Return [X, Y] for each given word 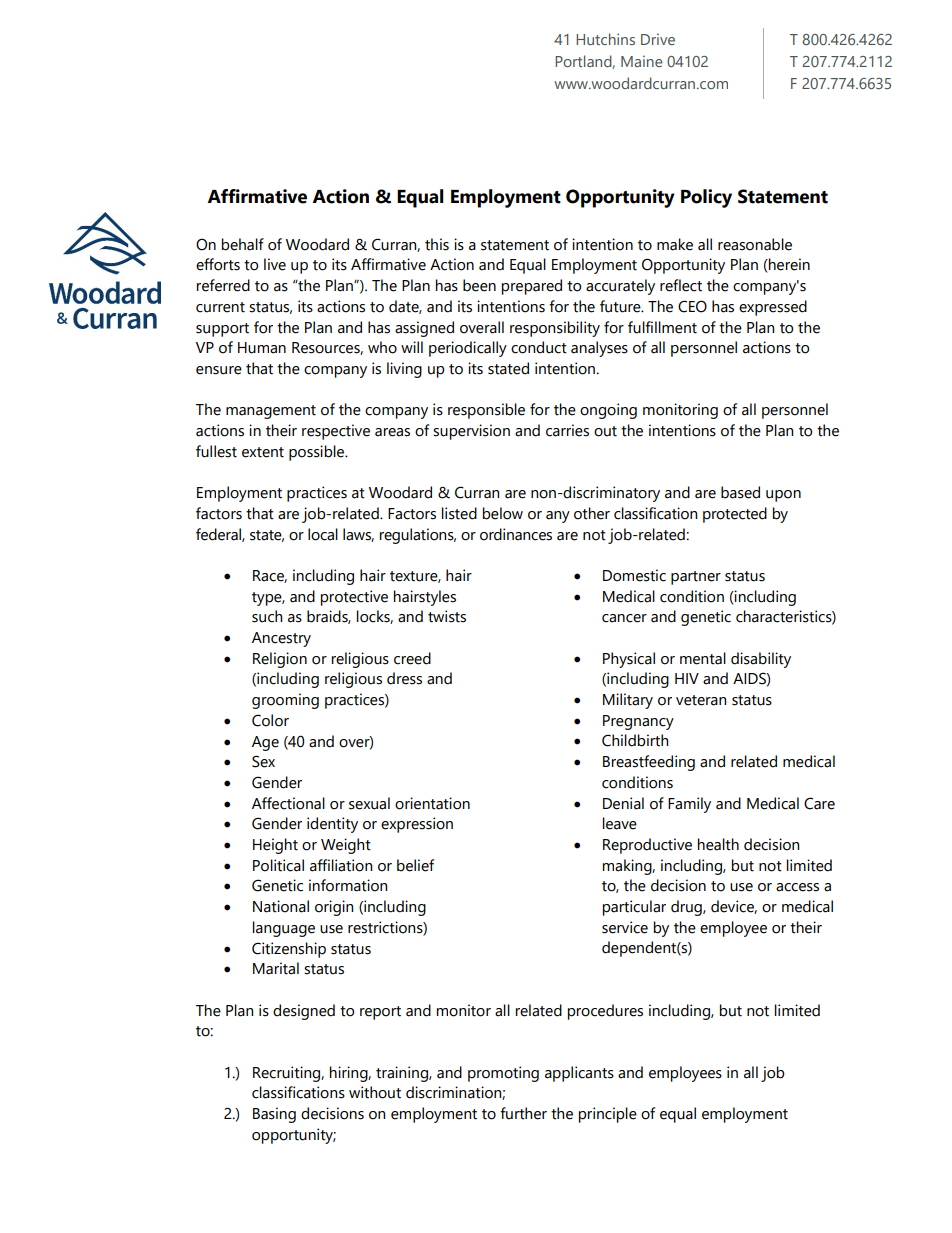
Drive [658, 39]
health [718, 844]
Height [275, 846]
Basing [274, 1115]
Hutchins [605, 39]
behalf [243, 244]
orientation [432, 803]
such [267, 616]
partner [696, 578]
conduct [539, 347]
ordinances [516, 534]
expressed [773, 308]
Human [262, 348]
